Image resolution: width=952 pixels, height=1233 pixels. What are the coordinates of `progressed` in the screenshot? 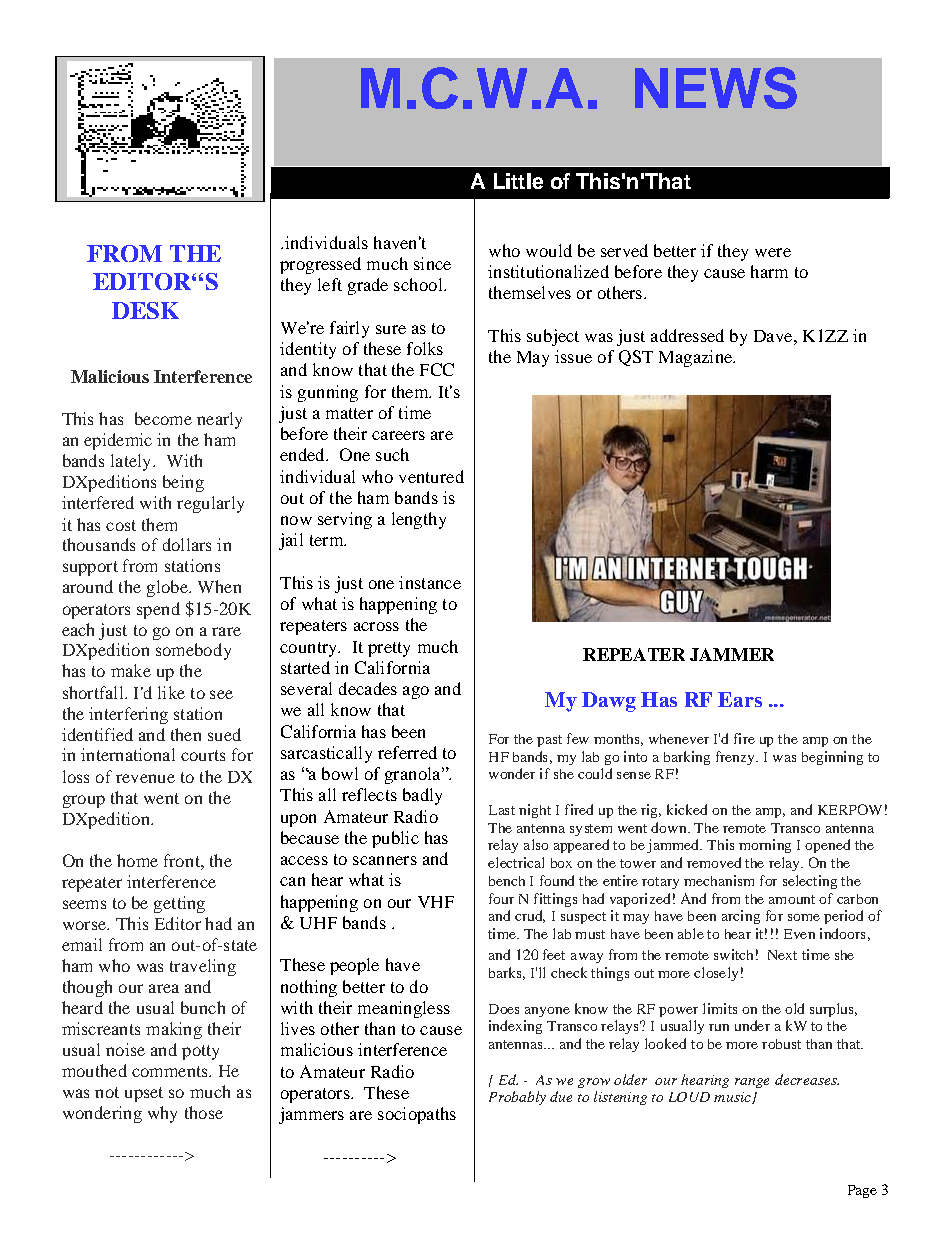 It's located at (320, 265).
